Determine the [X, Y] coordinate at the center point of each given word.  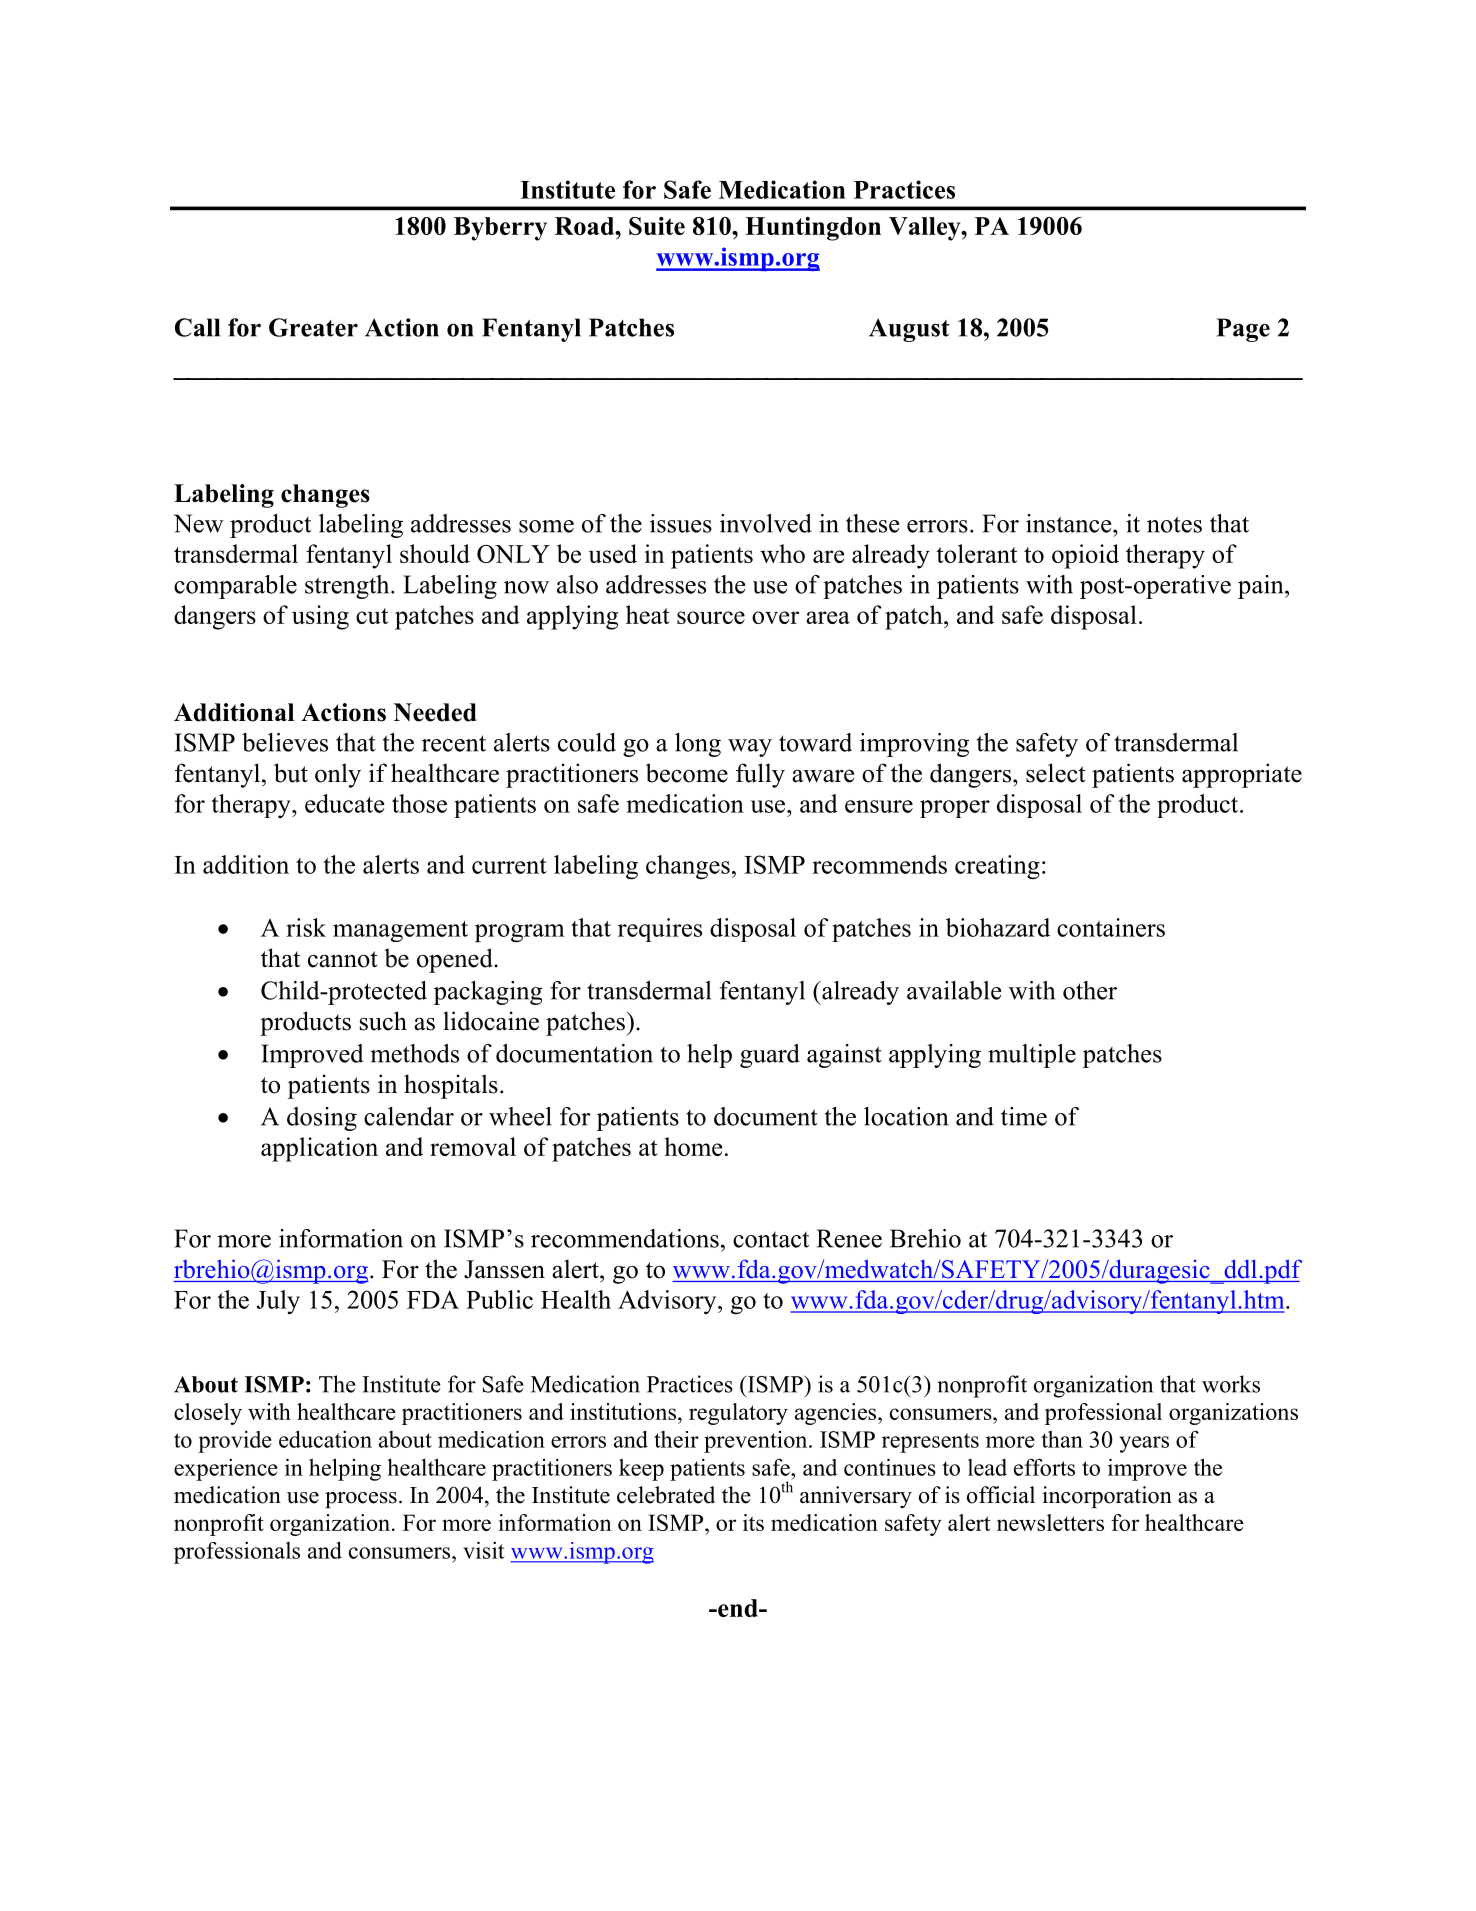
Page [1243, 330]
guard [770, 1056]
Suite [657, 226]
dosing [322, 1119]
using [320, 617]
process [361, 1500]
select [1056, 773]
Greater [313, 327]
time [1024, 1116]
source [711, 617]
